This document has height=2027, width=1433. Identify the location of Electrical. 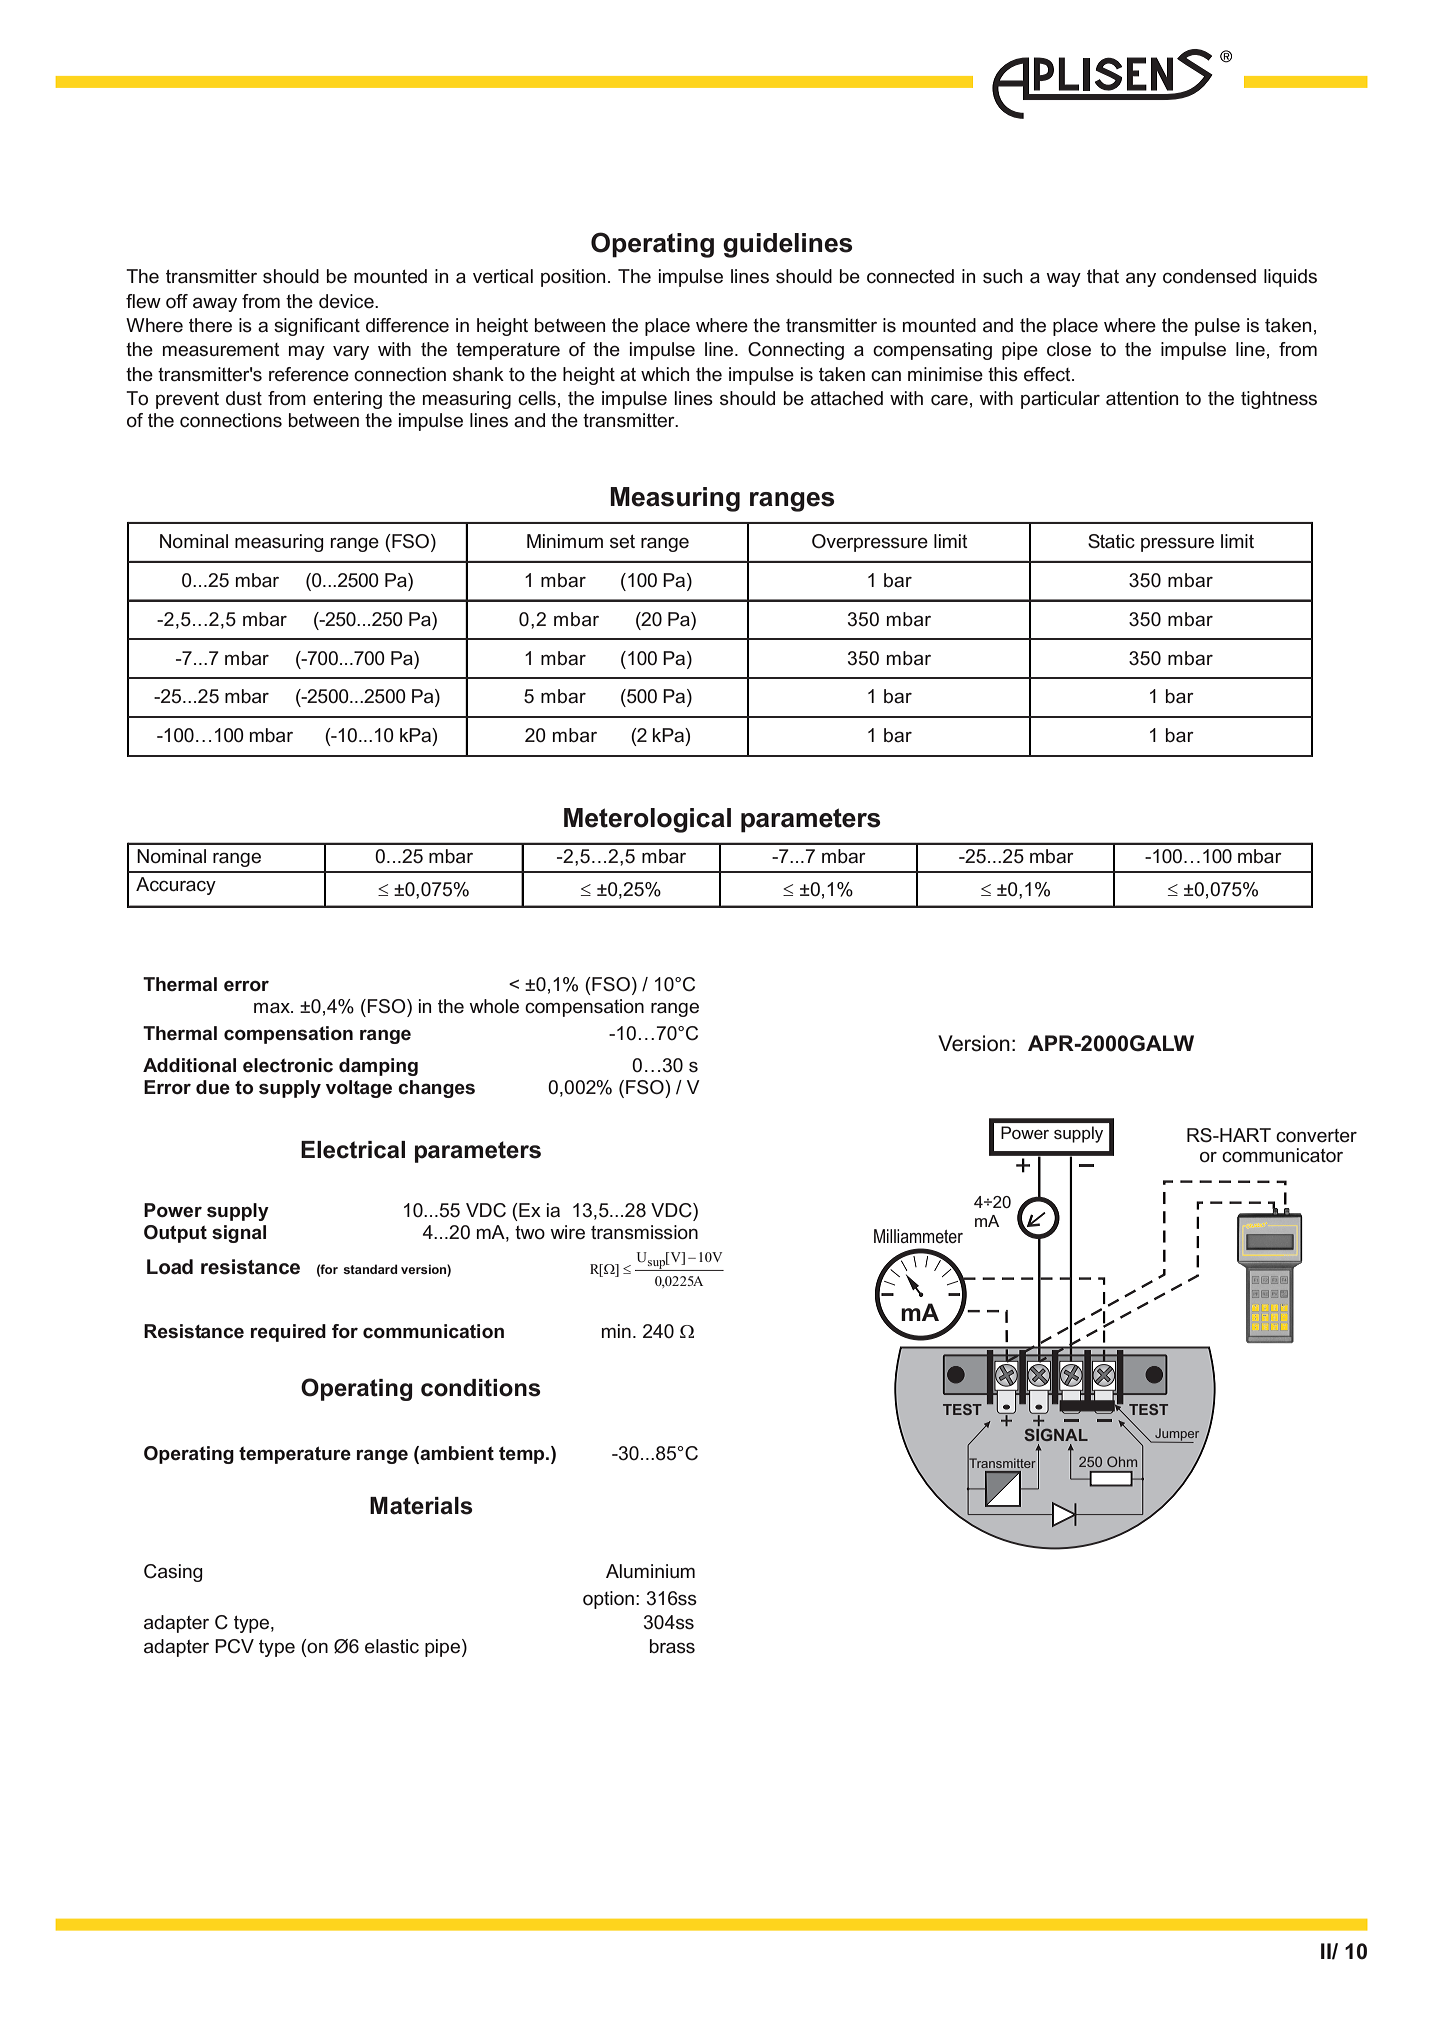
(353, 1150).
